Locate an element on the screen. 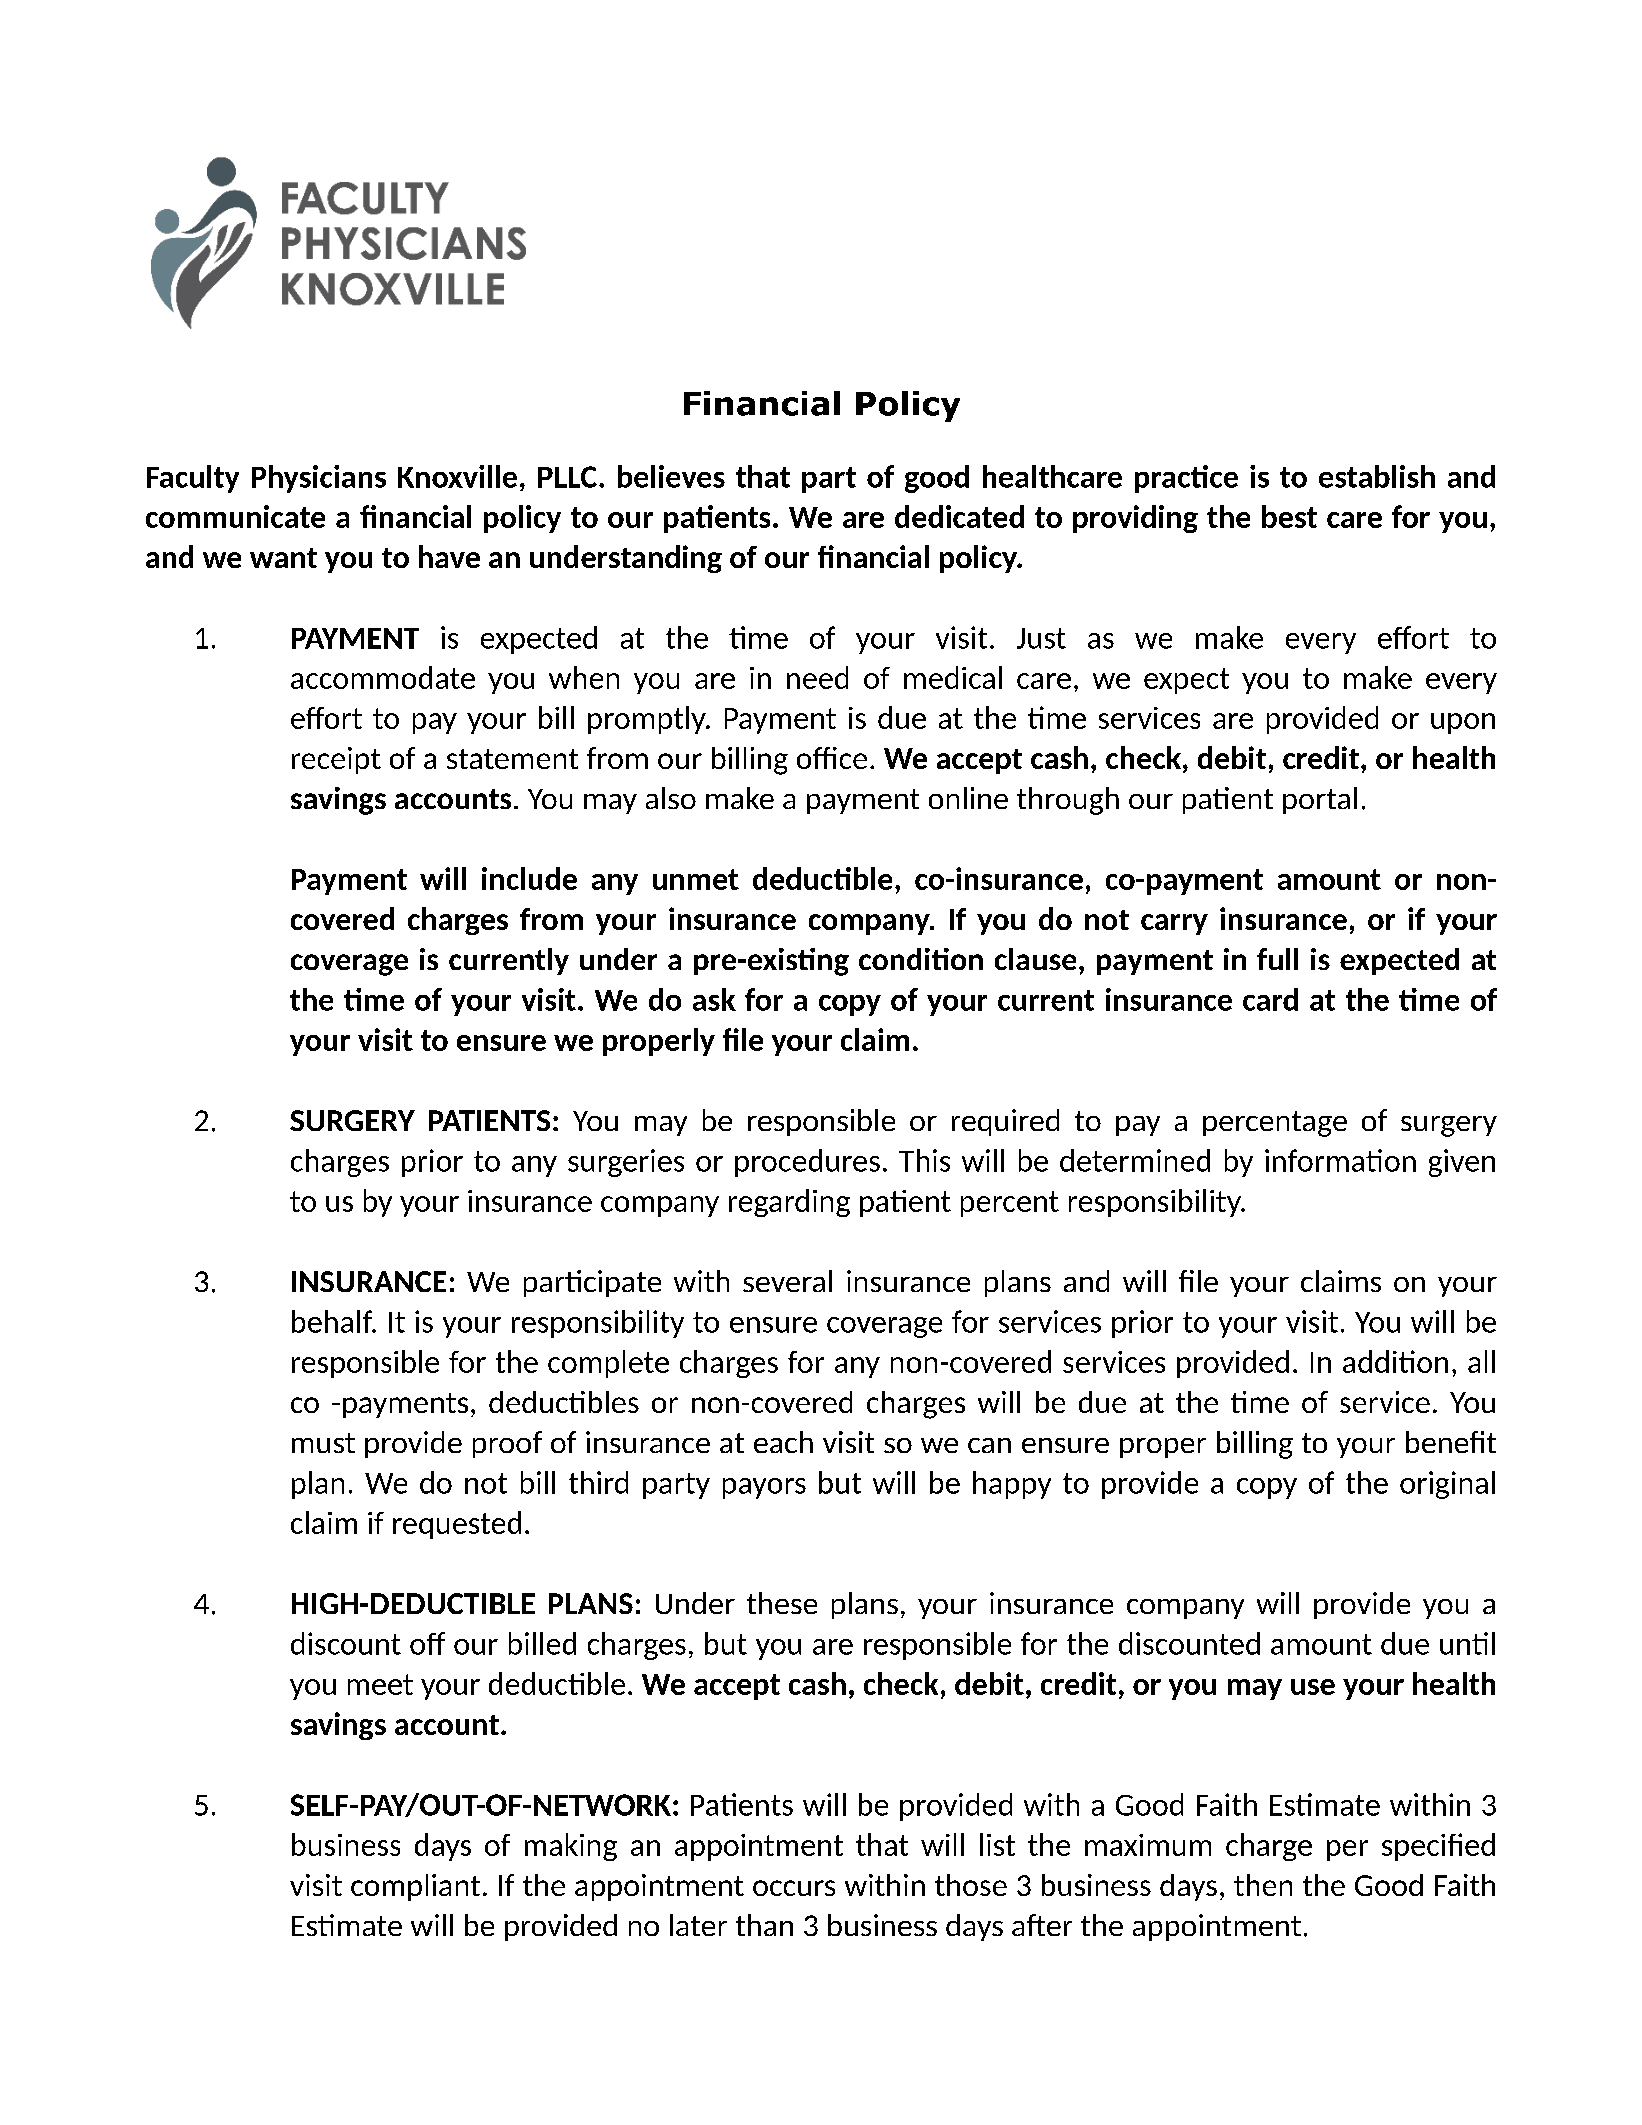  ask is located at coordinates (714, 999).
